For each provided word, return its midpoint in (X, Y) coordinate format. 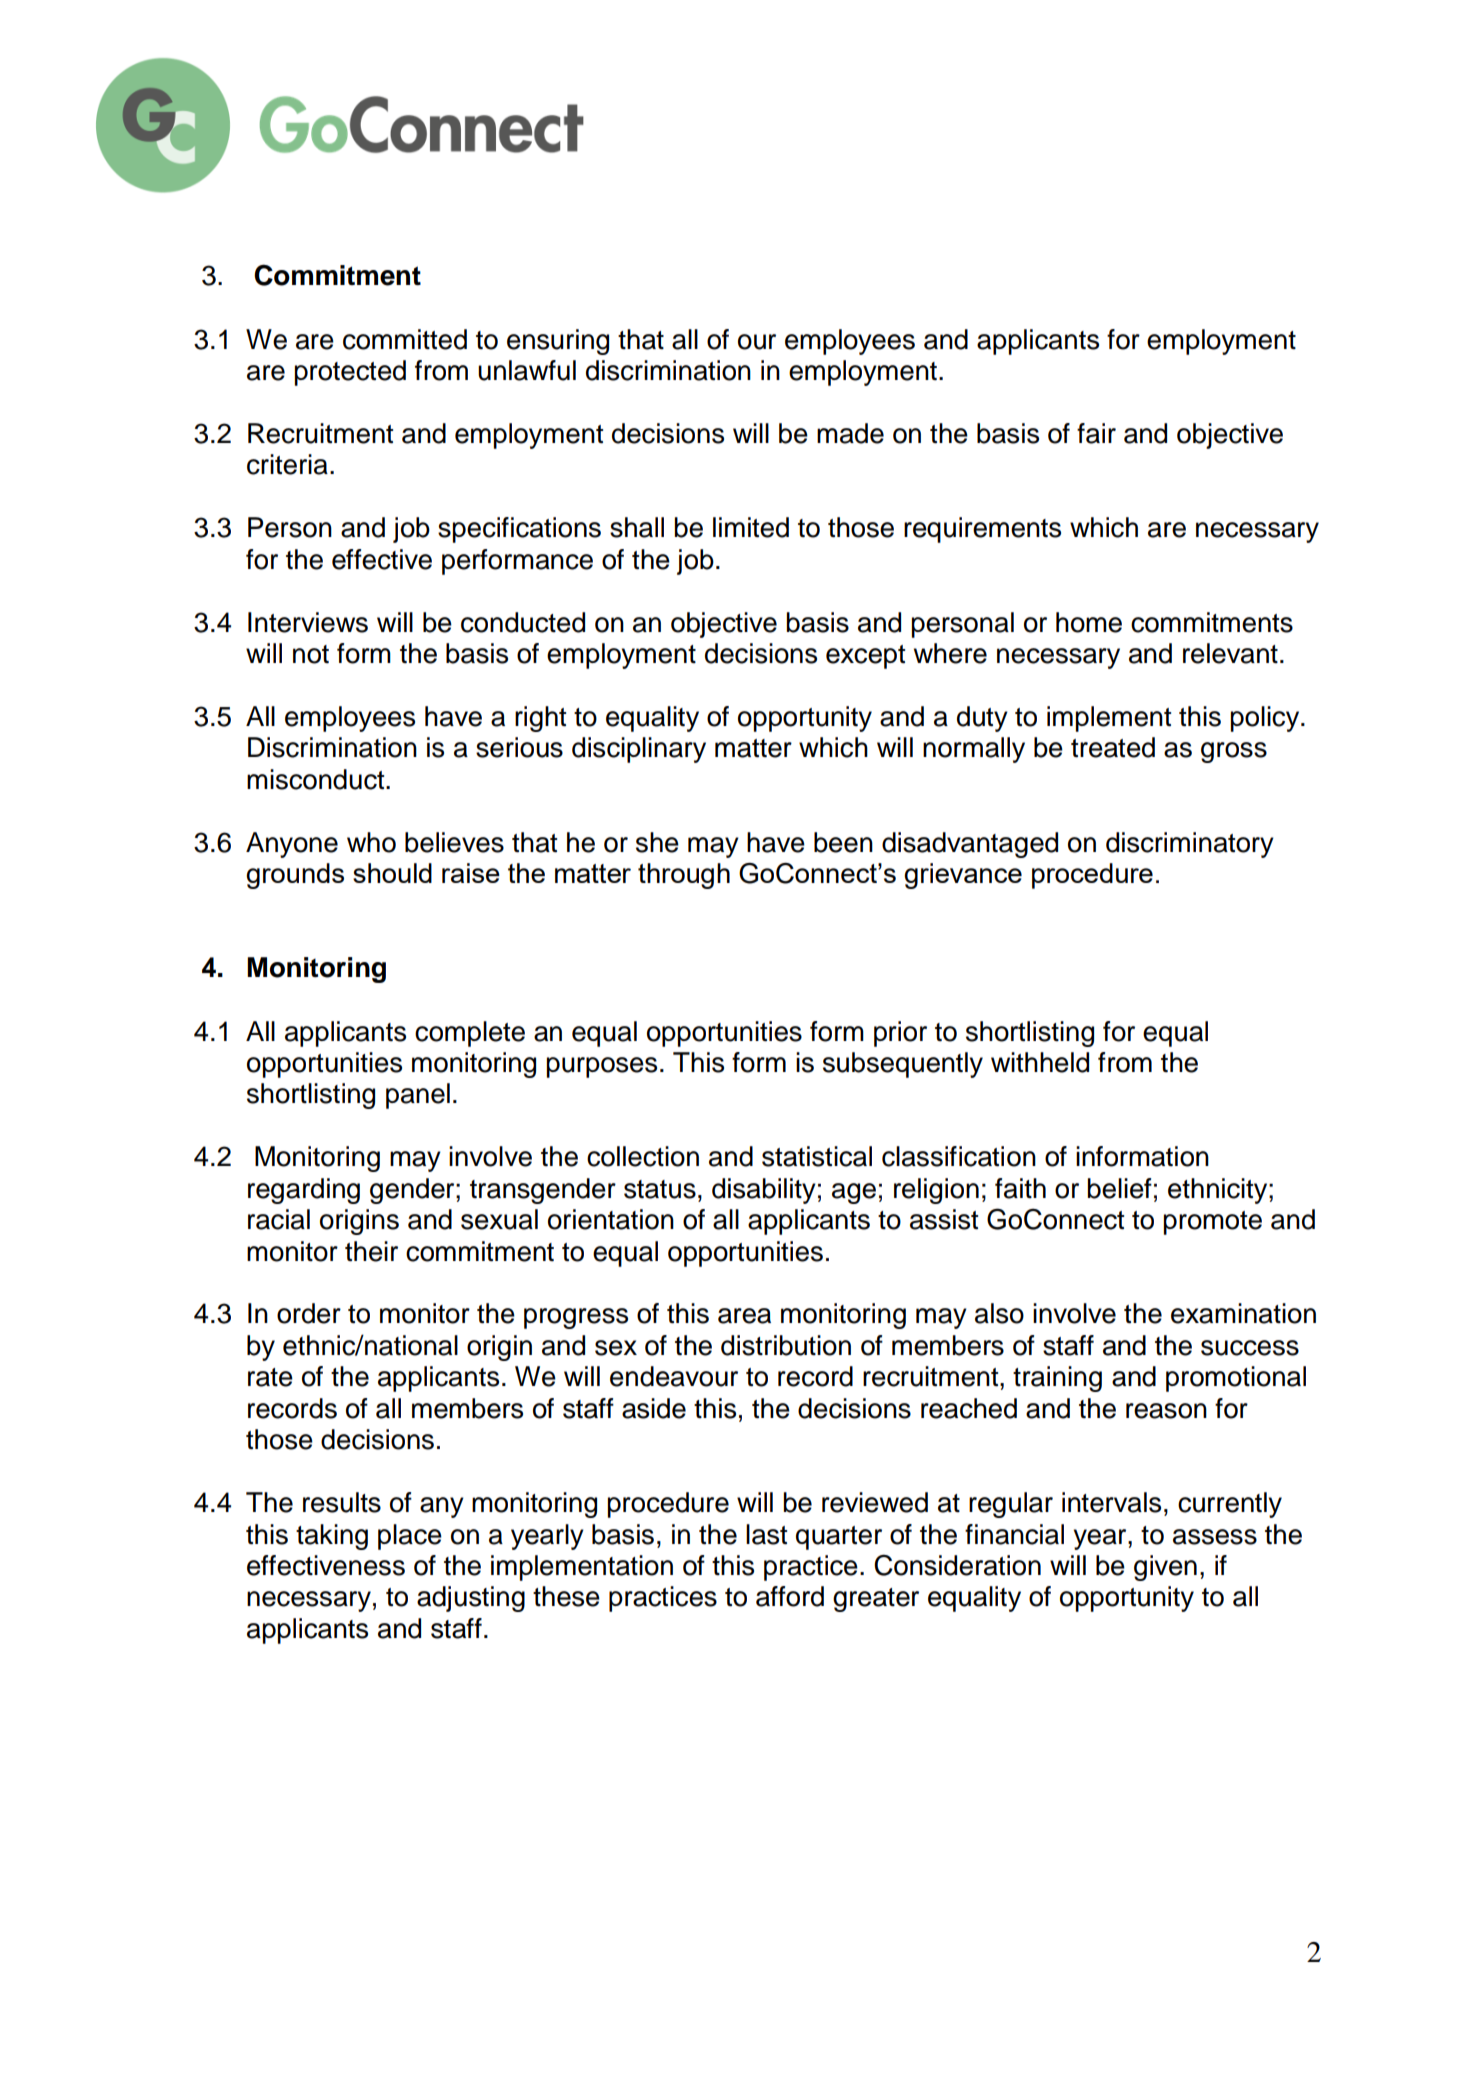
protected (350, 373)
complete (470, 1034)
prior (900, 1034)
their (371, 1251)
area (744, 1316)
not (311, 654)
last (766, 1534)
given (1165, 1568)
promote (1213, 1223)
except (865, 657)
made (850, 433)
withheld (1040, 1062)
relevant (1230, 653)
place (410, 1537)
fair (1096, 433)
